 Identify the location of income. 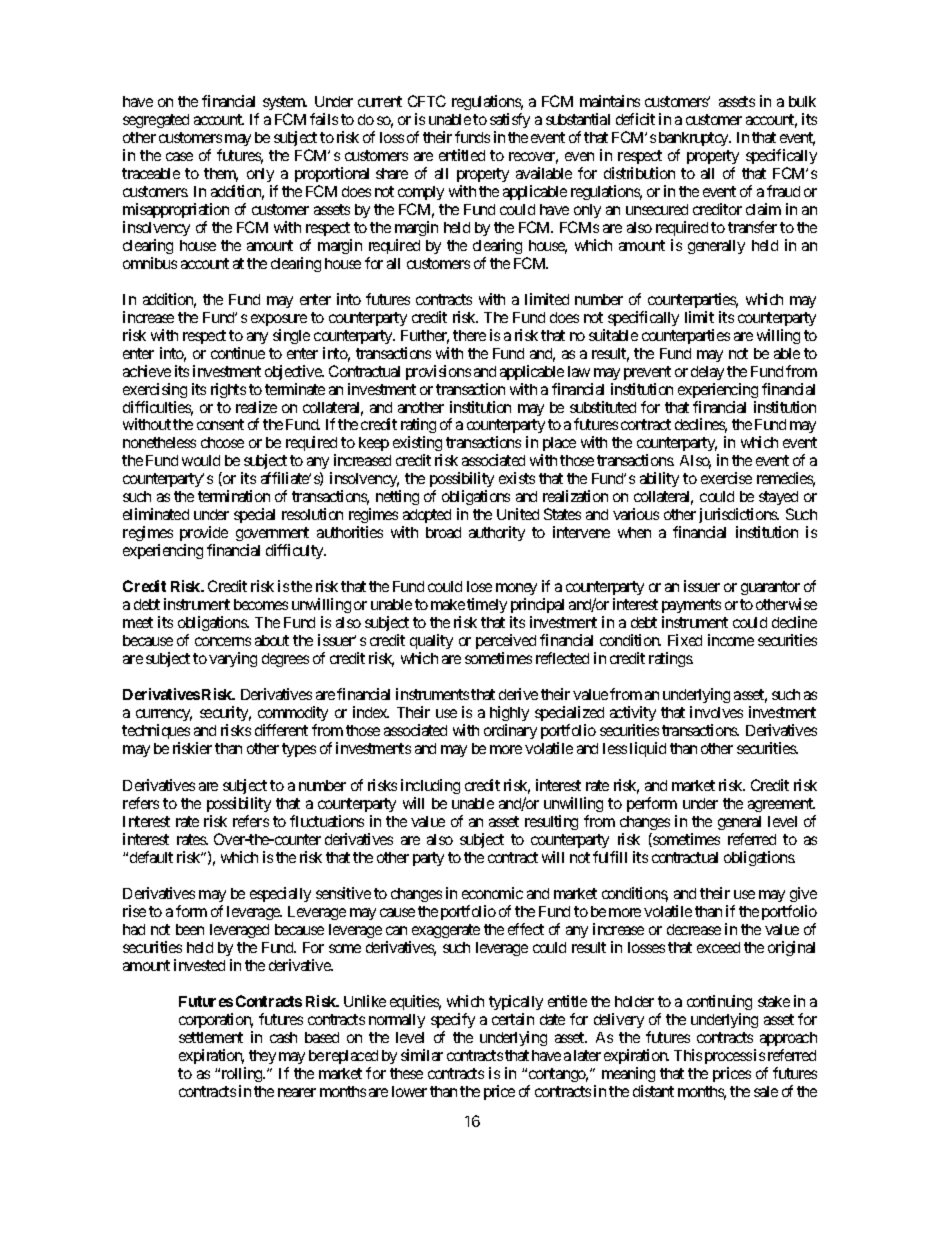
(731, 640).
